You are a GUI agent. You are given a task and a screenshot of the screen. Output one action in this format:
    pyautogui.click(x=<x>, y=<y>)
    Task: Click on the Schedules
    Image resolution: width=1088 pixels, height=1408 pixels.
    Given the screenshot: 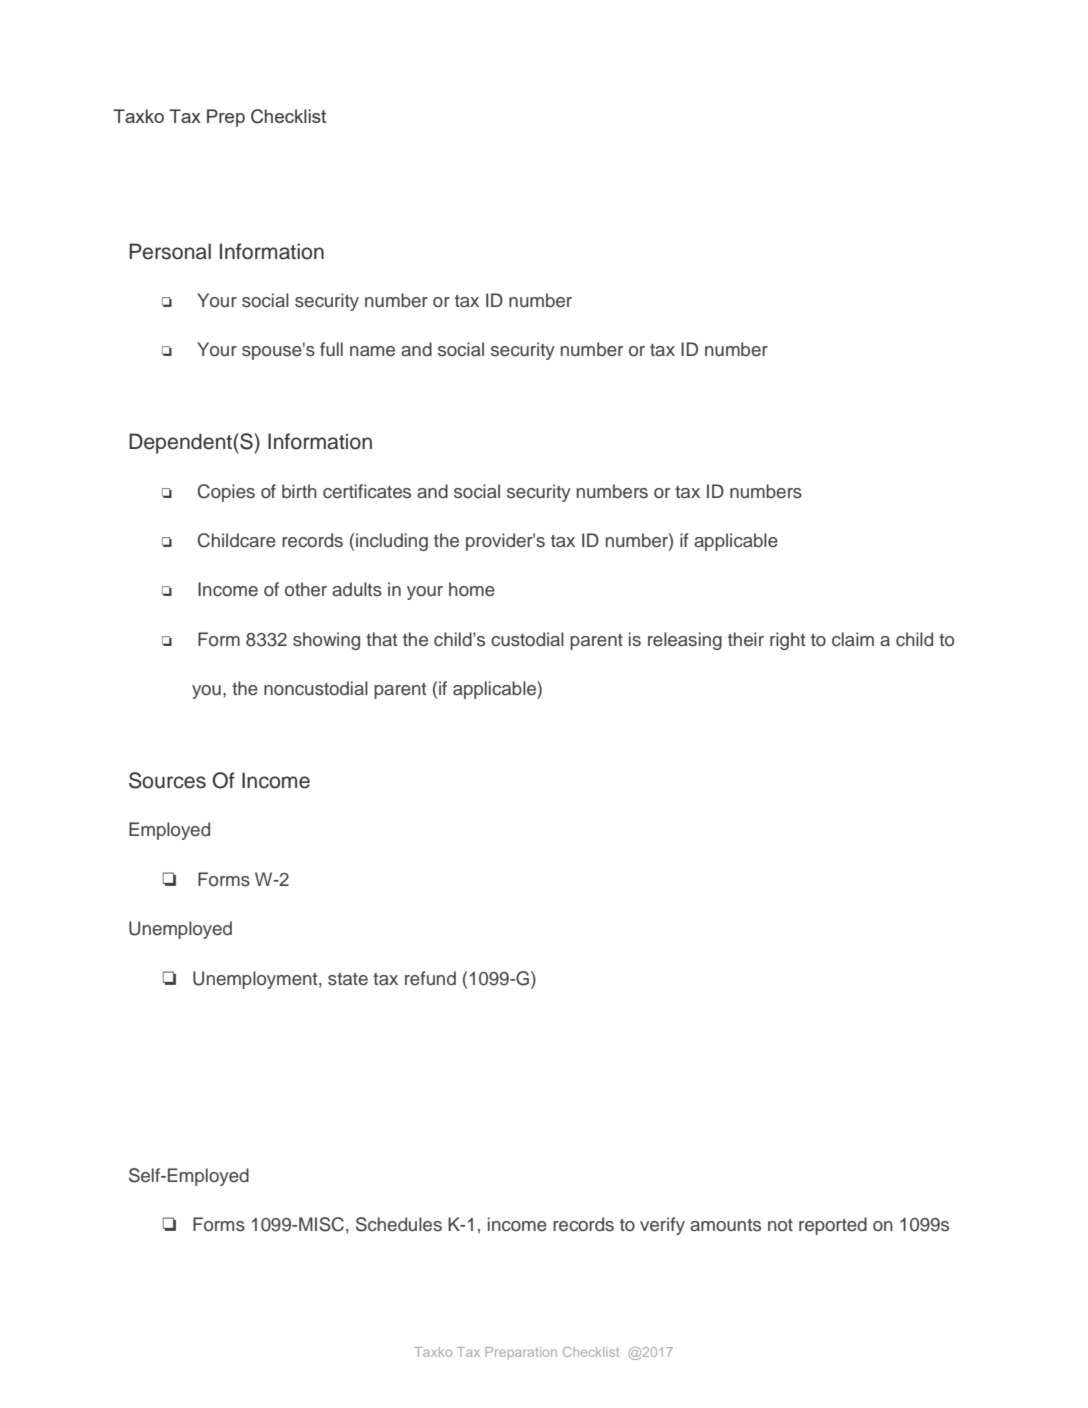 What is the action you would take?
    pyautogui.click(x=399, y=1224)
